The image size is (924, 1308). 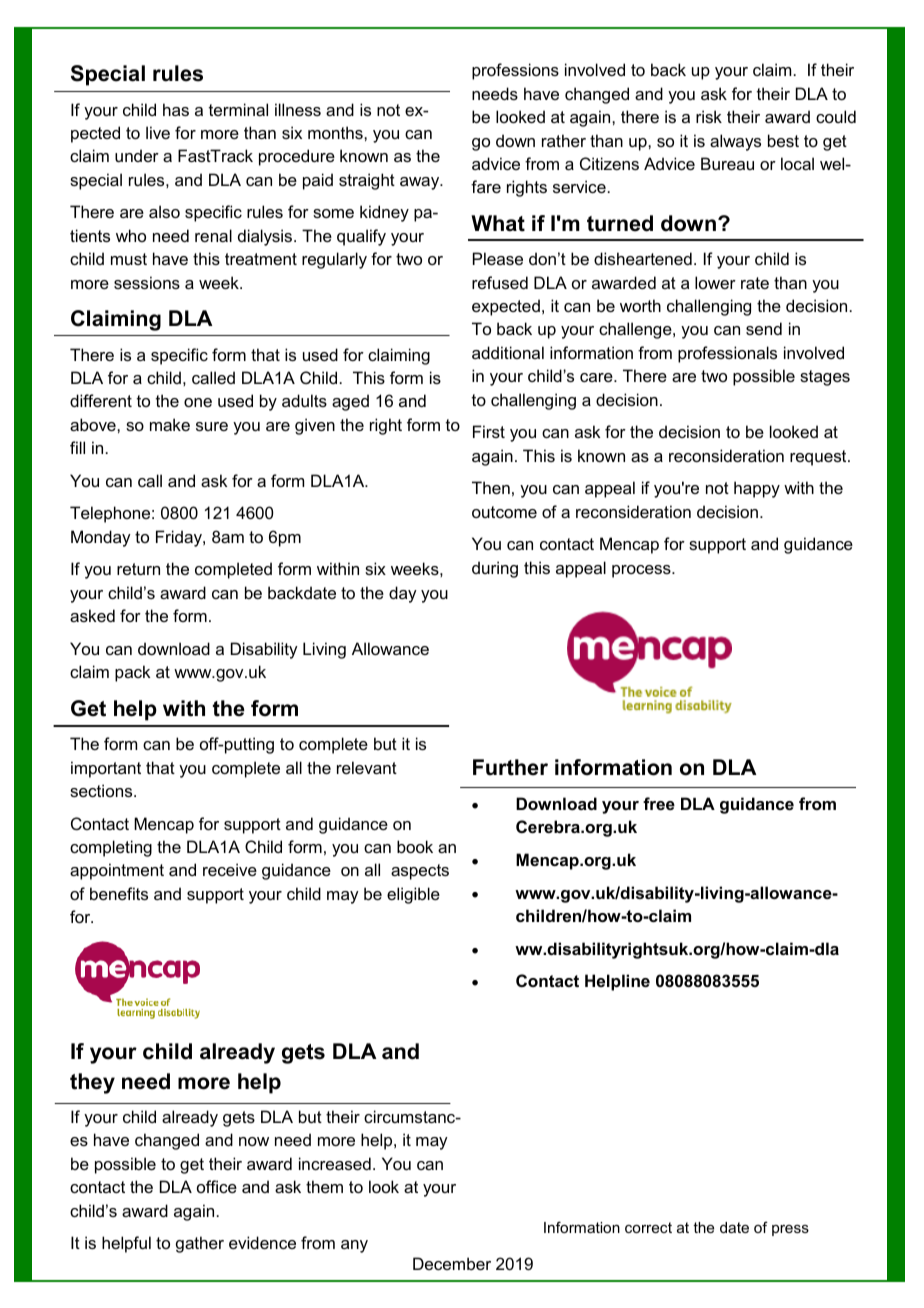 What do you see at coordinates (659, 803) in the screenshot?
I see `free` at bounding box center [659, 803].
